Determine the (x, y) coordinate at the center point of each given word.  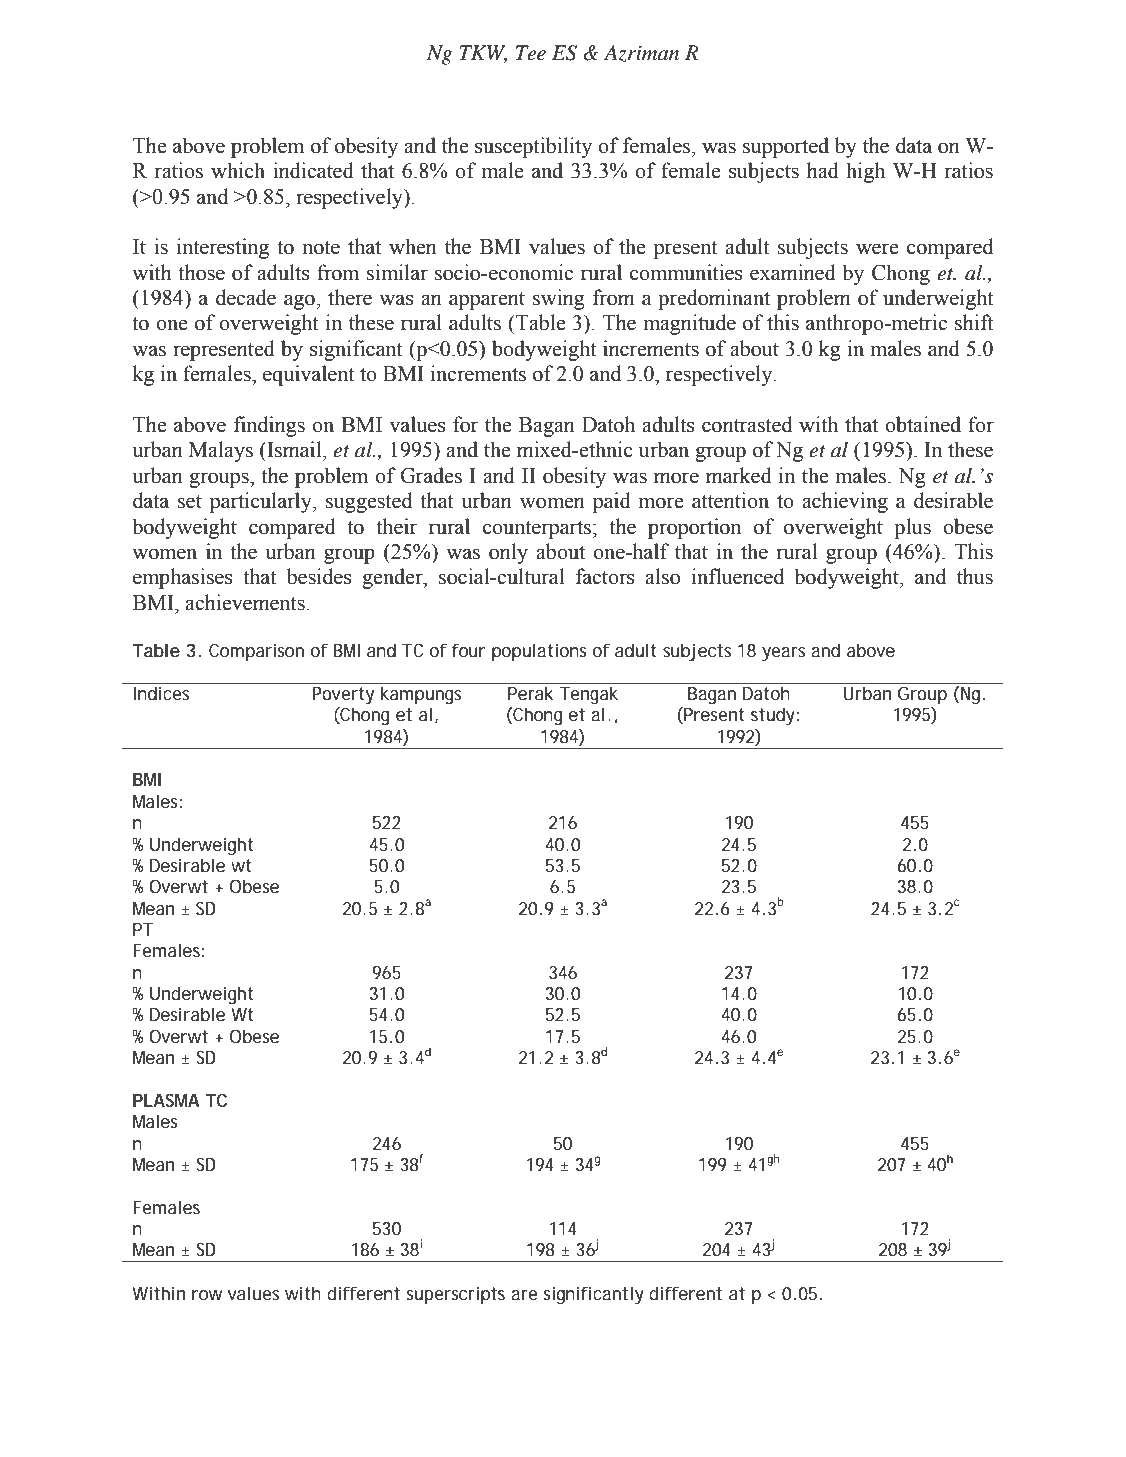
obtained (923, 424)
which (238, 170)
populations (539, 652)
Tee (531, 53)
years (783, 654)
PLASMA (166, 1100)
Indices (161, 693)
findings (269, 426)
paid (612, 502)
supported (786, 147)
